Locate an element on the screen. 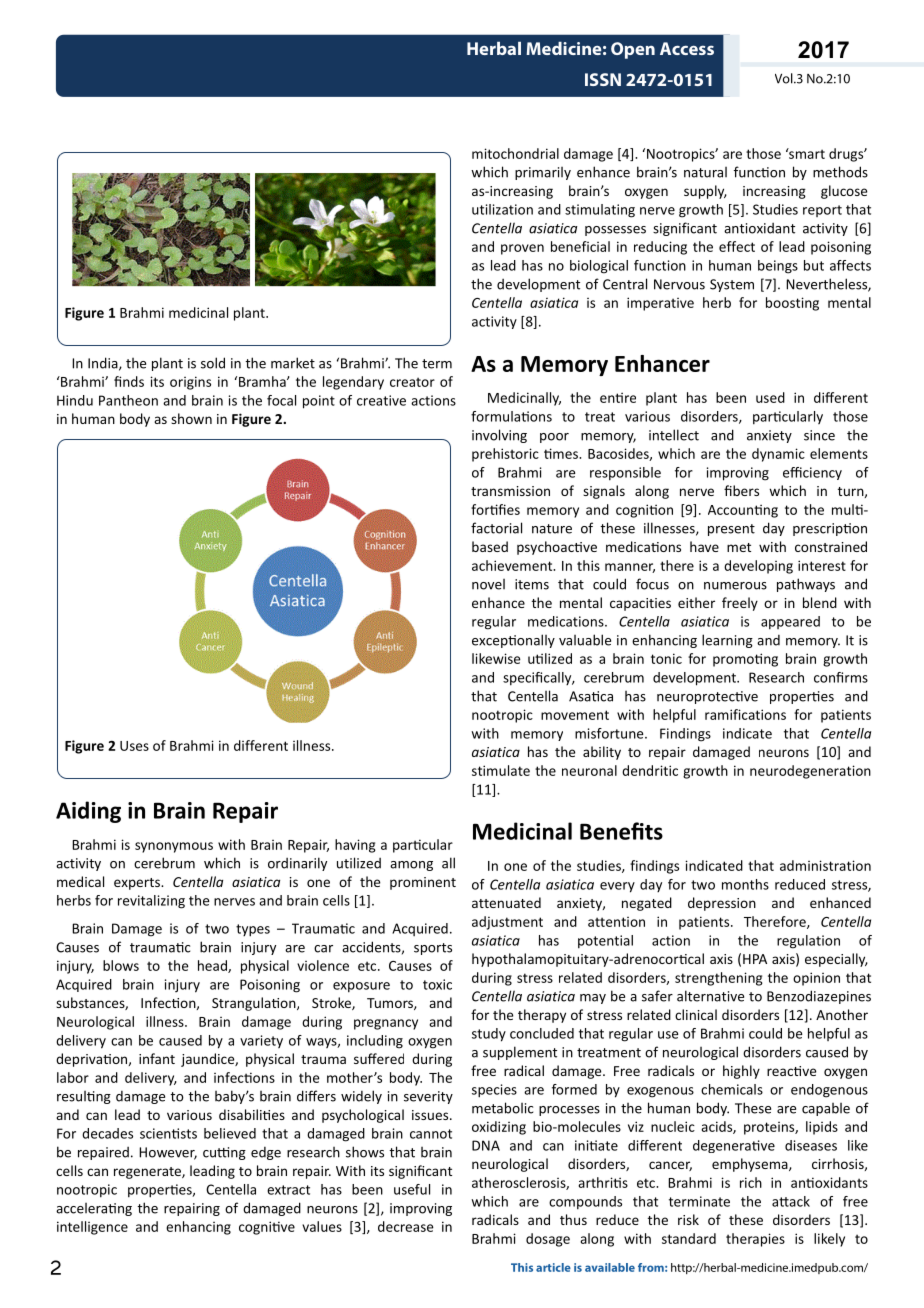 The width and height of the screenshot is (924, 1308). sold is located at coordinates (213, 363).
